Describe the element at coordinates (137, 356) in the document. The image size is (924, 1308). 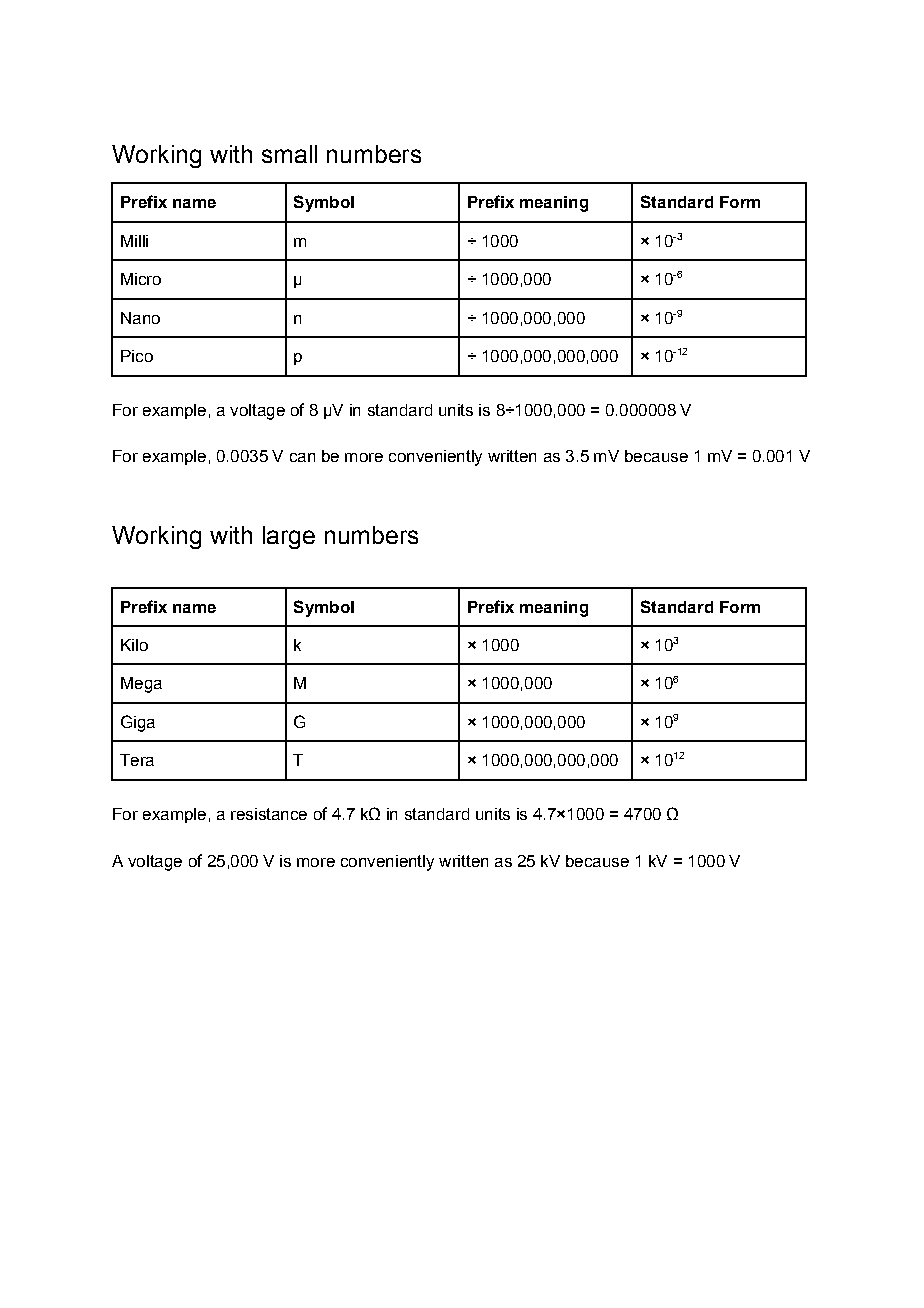
I see `Pico` at that location.
